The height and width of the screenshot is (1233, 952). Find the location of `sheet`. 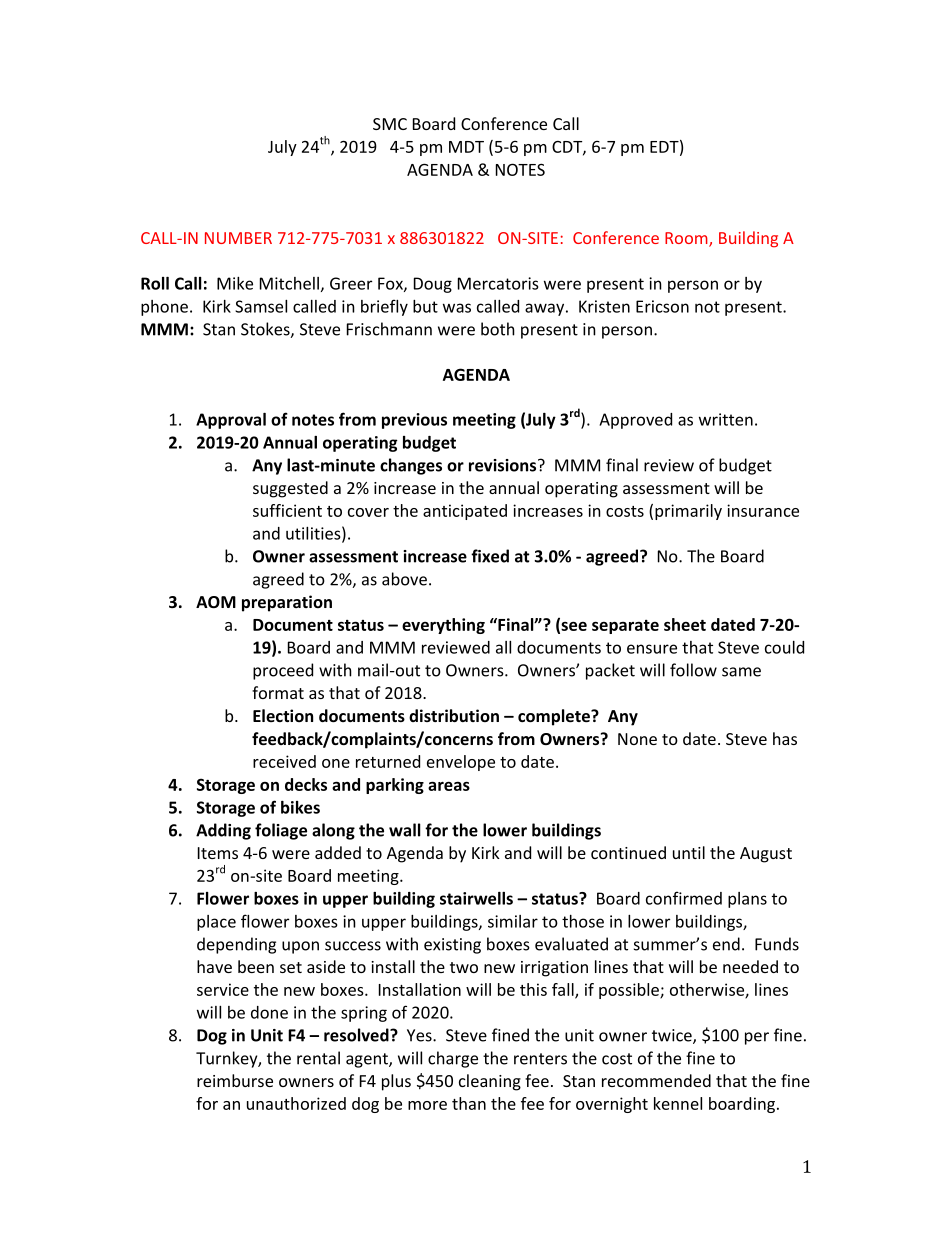

sheet is located at coordinates (685, 624).
